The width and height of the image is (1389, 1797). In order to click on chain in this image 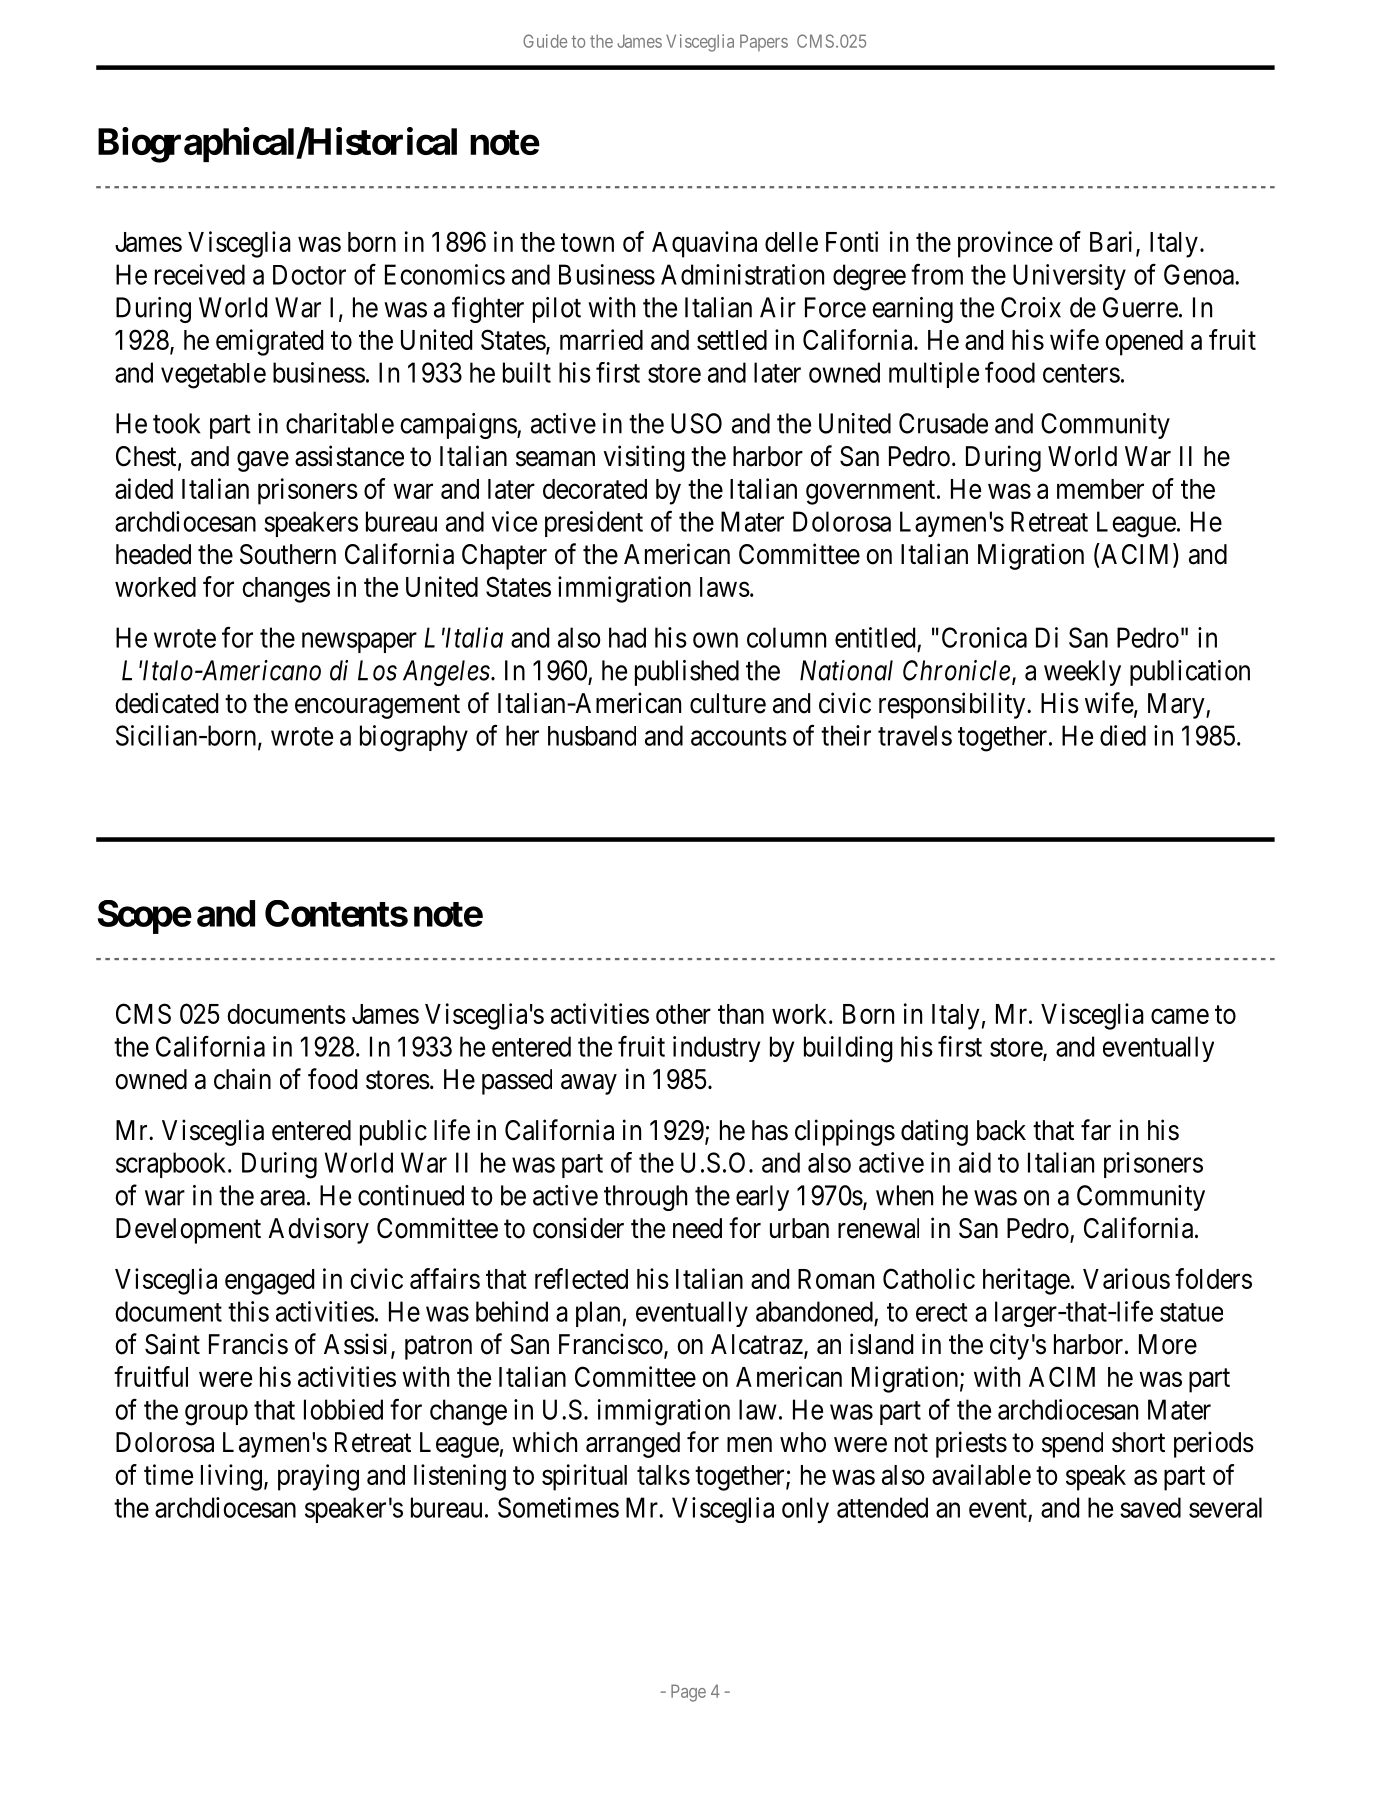, I will do `click(242, 1079)`.
